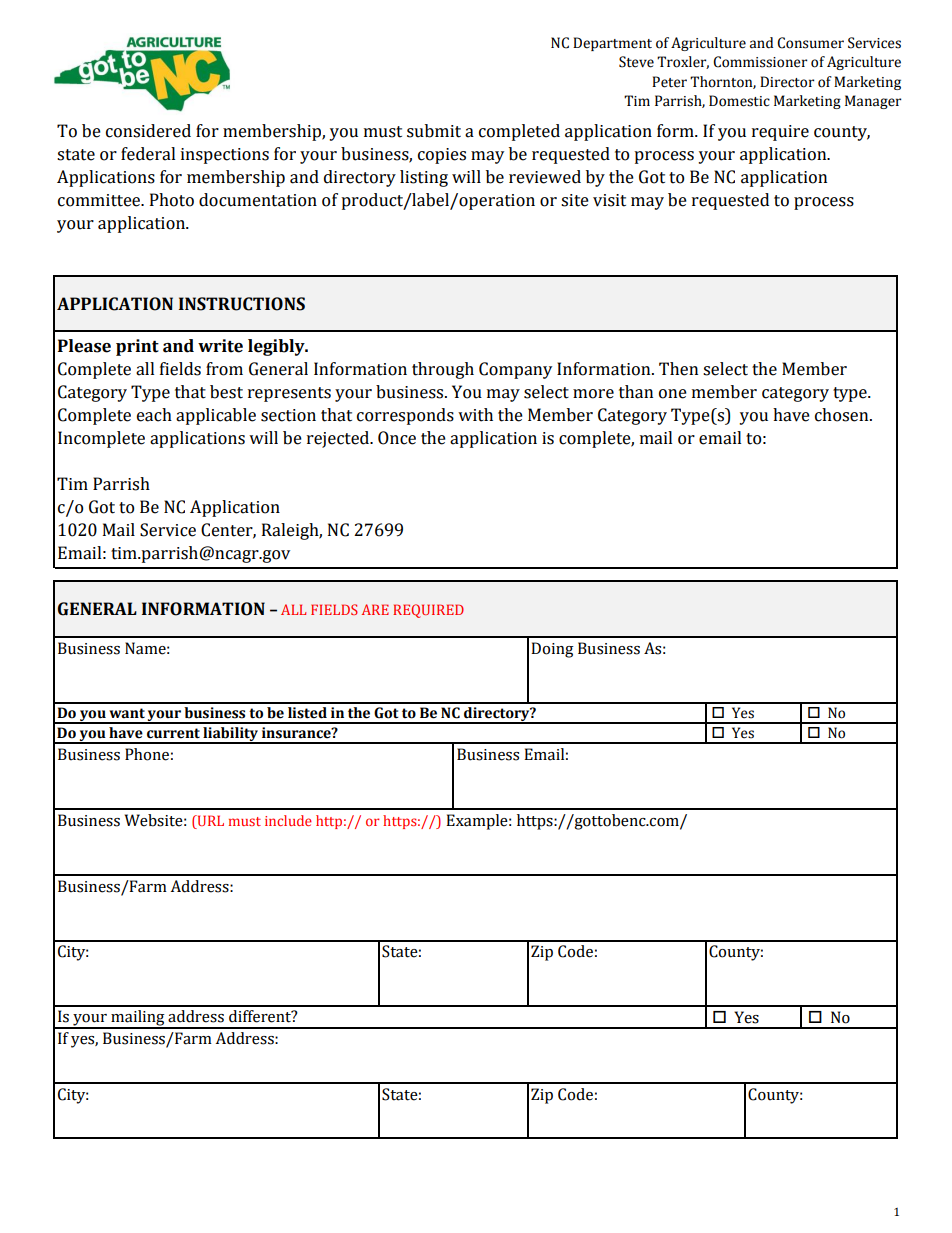 This document has width=952, height=1233. What do you see at coordinates (843, 415) in the document?
I see `chosen` at bounding box center [843, 415].
